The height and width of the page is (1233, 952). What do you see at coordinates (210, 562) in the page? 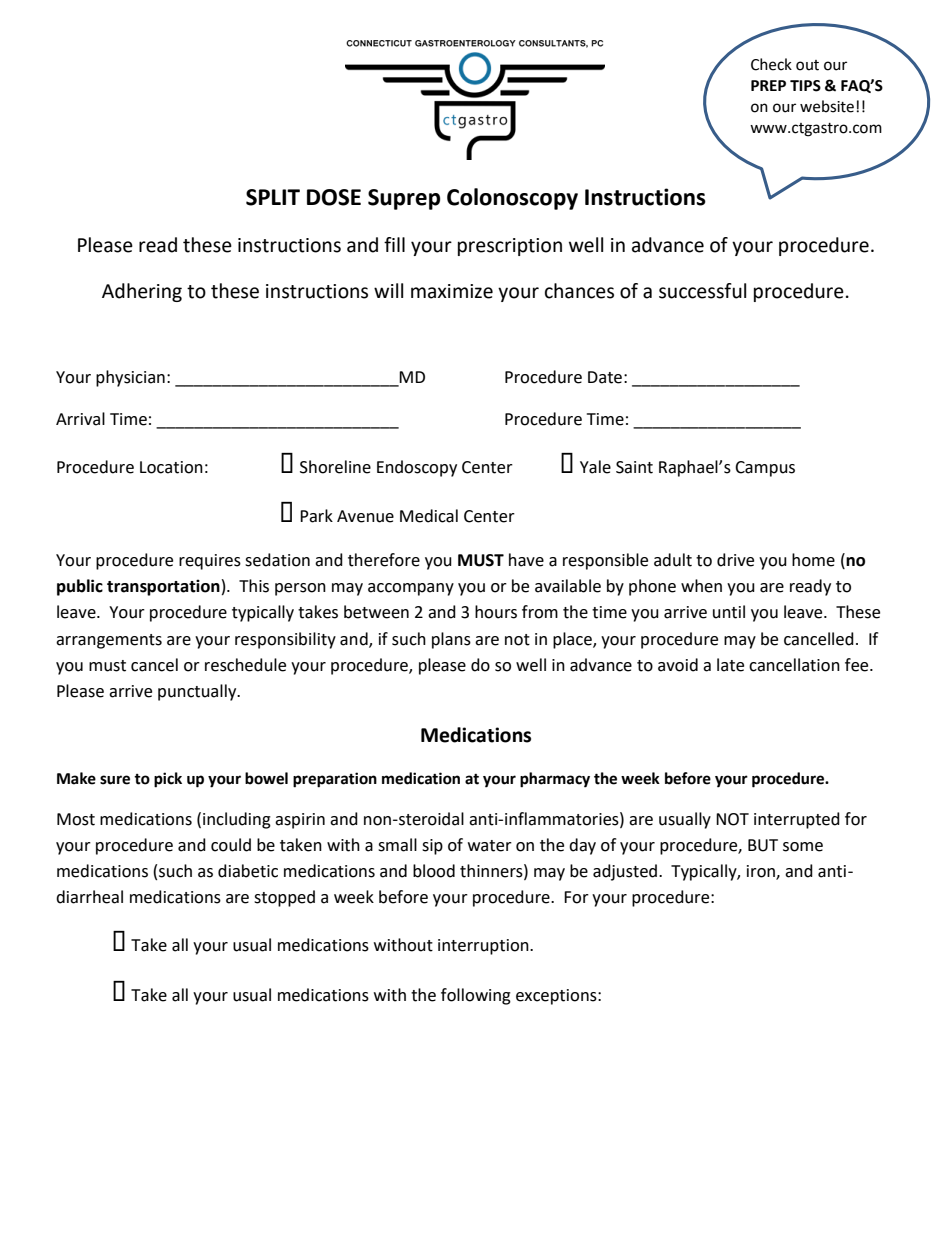
I see `requires` at bounding box center [210, 562].
